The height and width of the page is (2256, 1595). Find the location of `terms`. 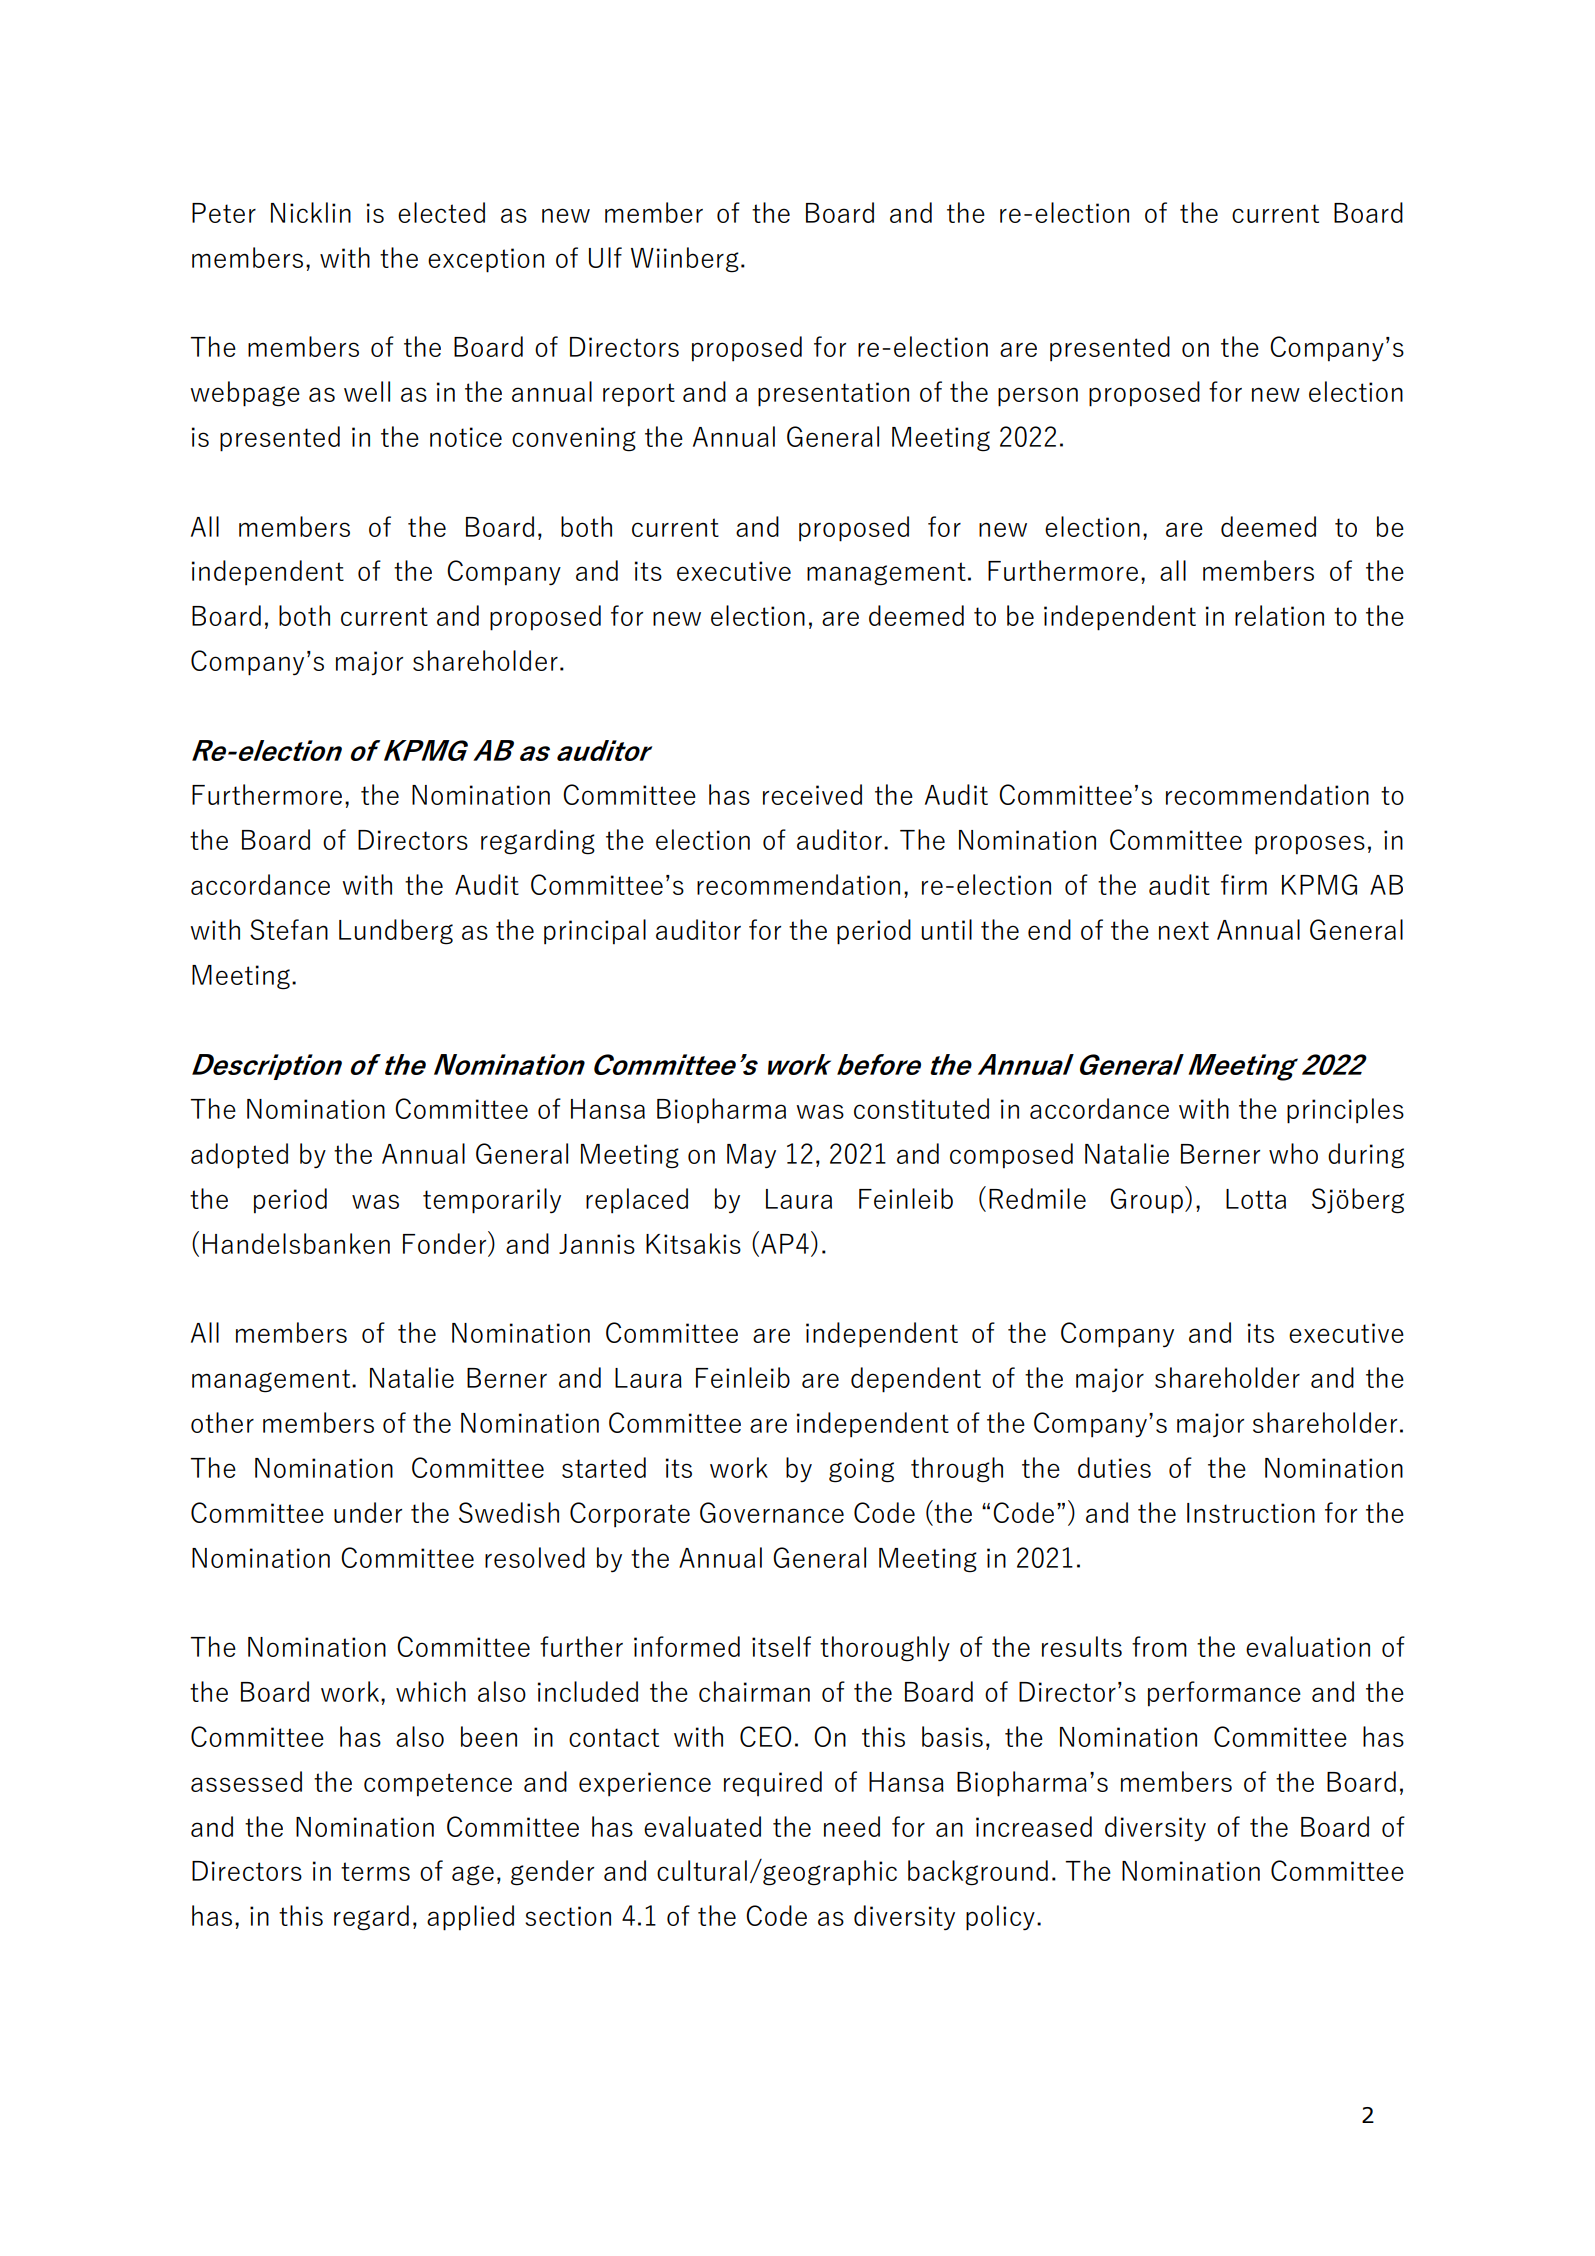

terms is located at coordinates (375, 1871).
